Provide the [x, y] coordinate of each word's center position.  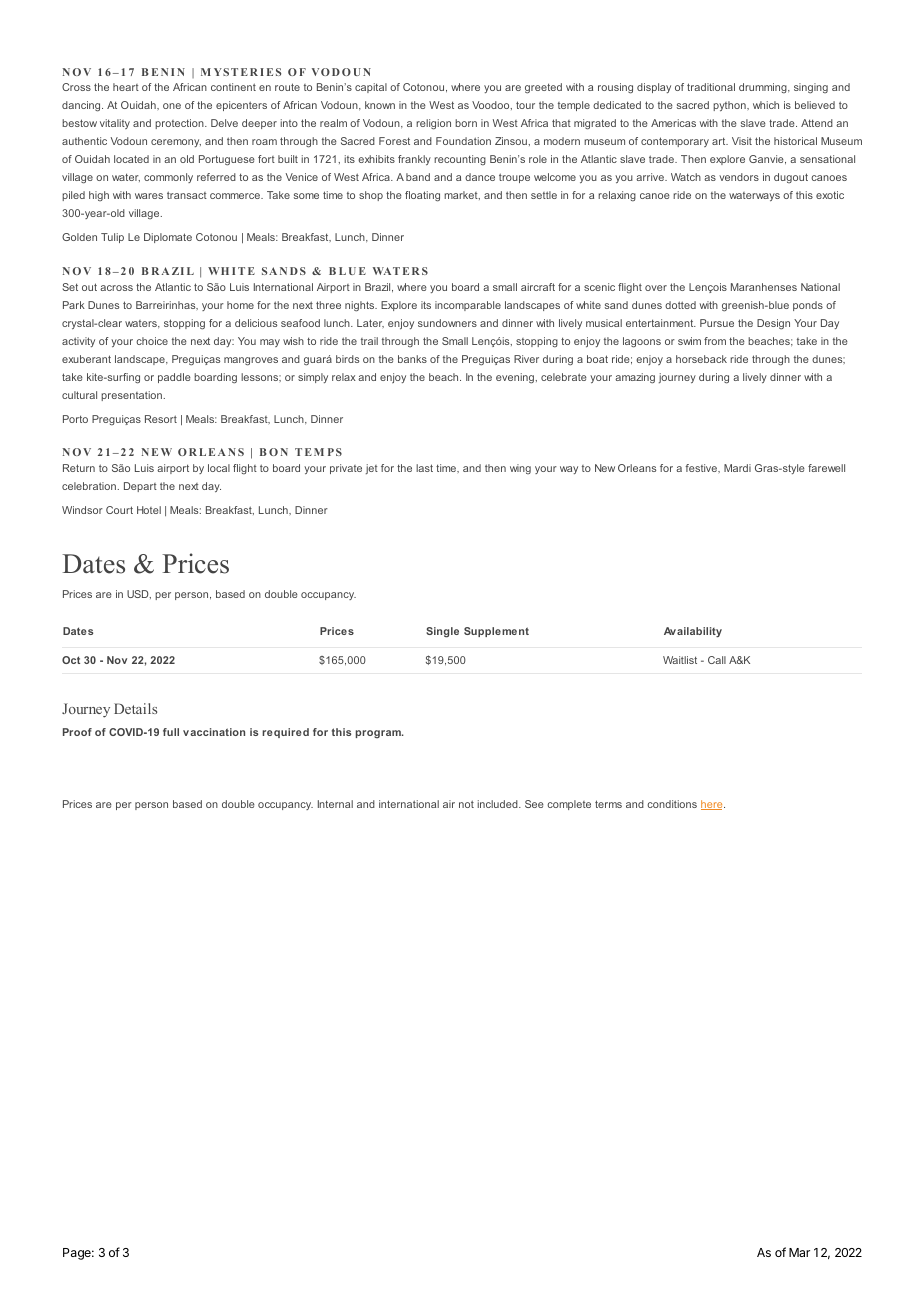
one [172, 106]
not [466, 804]
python [730, 106]
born [466, 123]
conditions [672, 804]
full [171, 732]
